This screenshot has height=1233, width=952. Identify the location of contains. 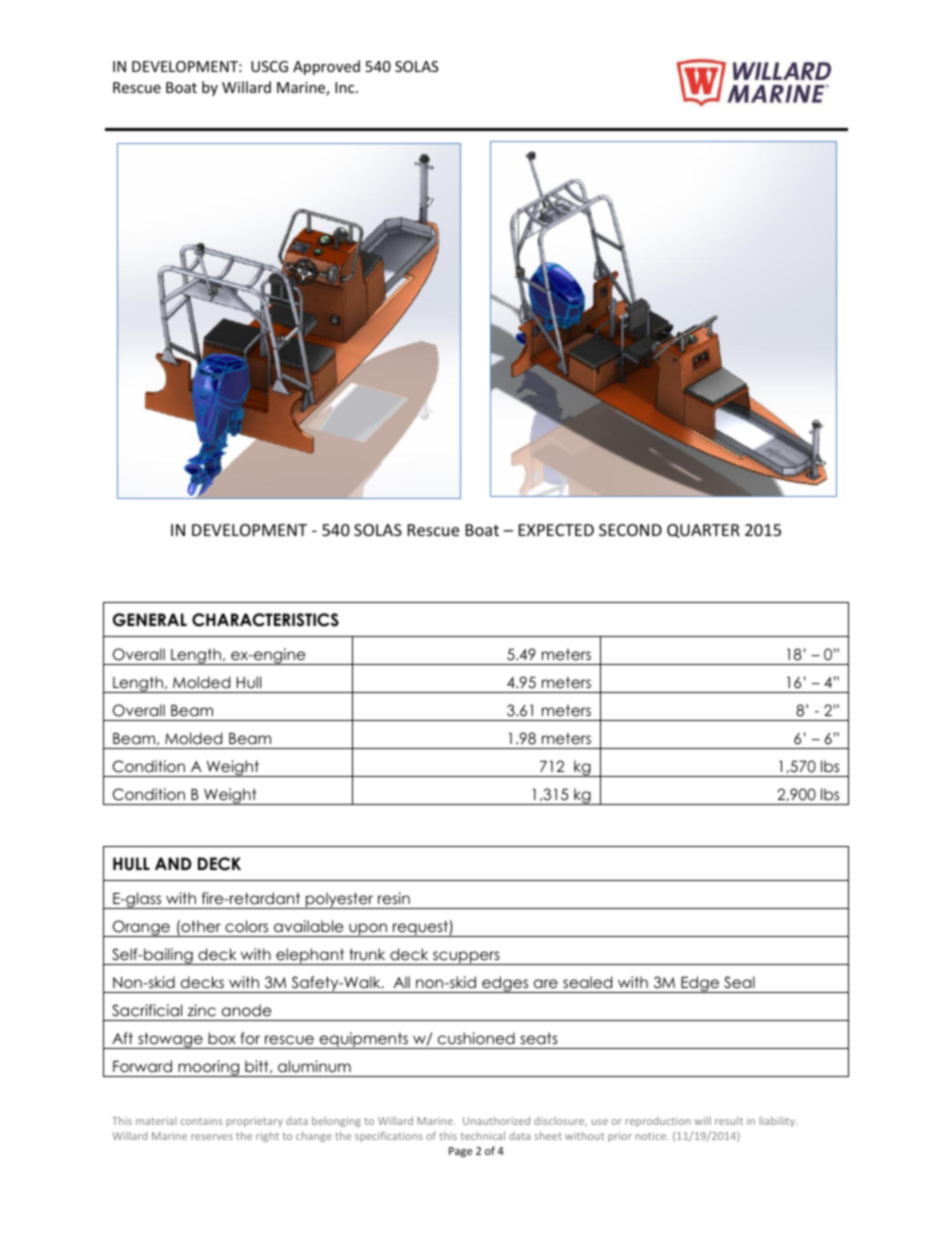
(201, 1121).
